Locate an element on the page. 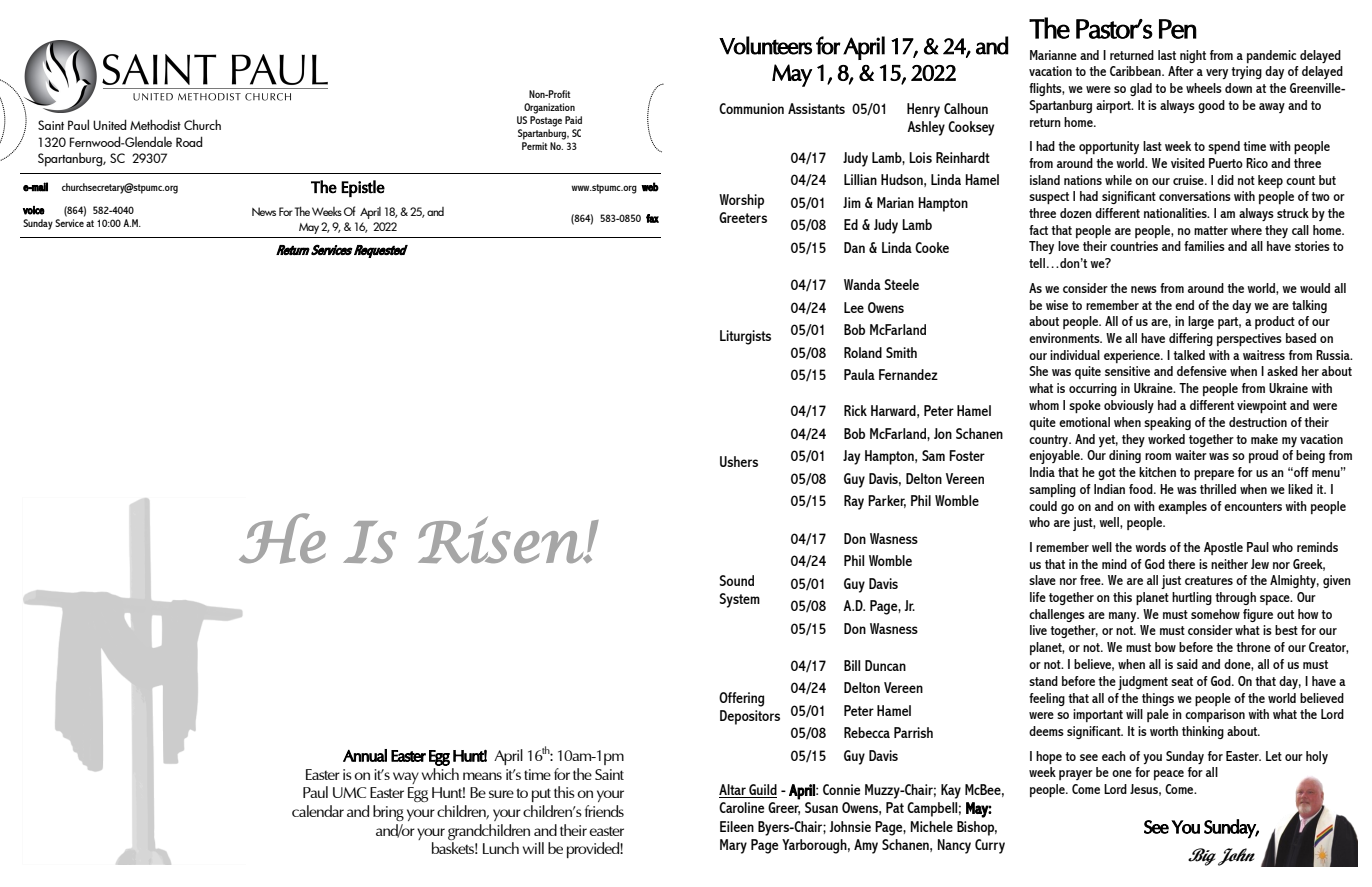  Volunteers is located at coordinates (765, 45).
